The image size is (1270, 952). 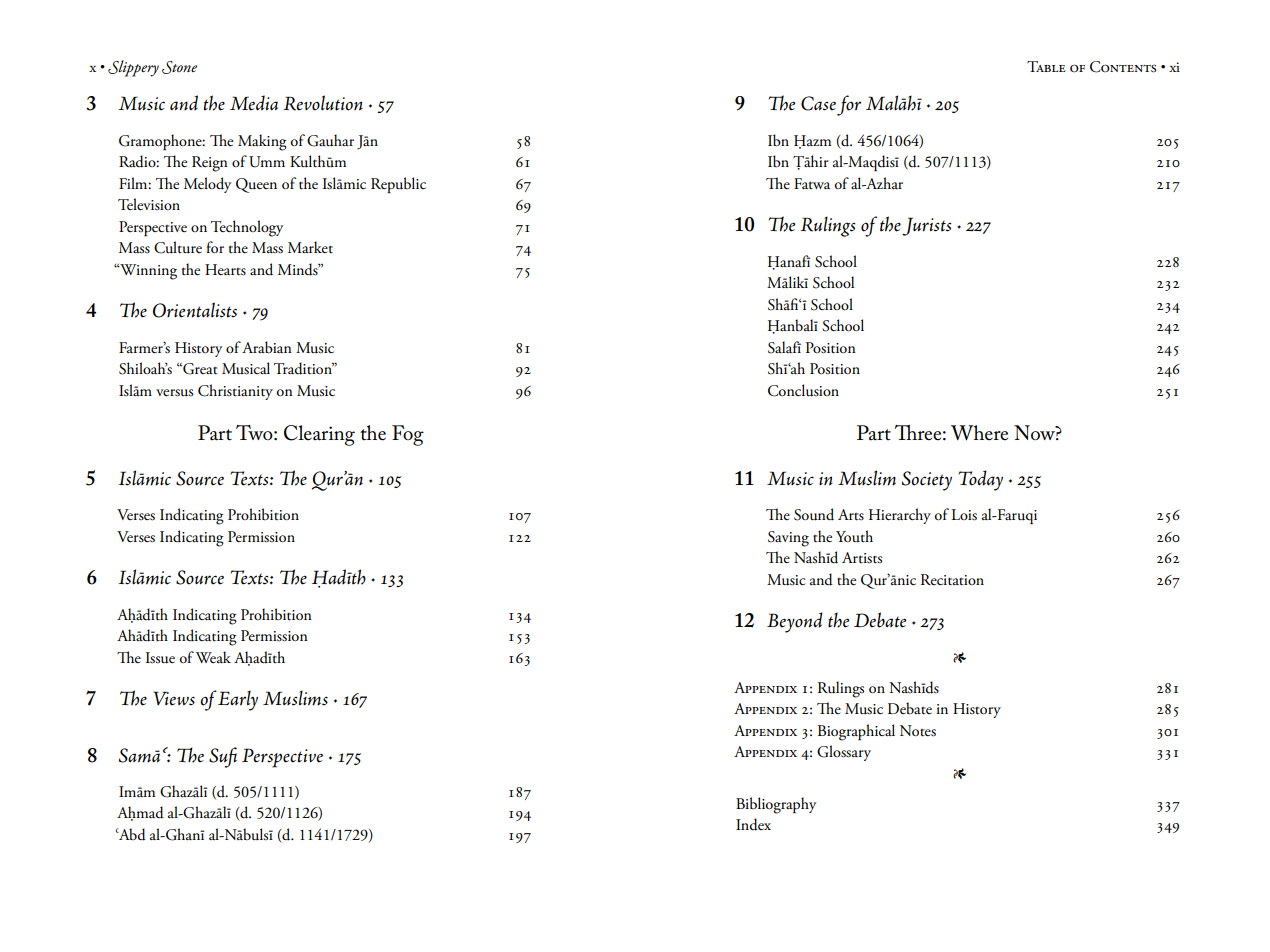 What do you see at coordinates (927, 481) in the image?
I see `Society` at bounding box center [927, 481].
